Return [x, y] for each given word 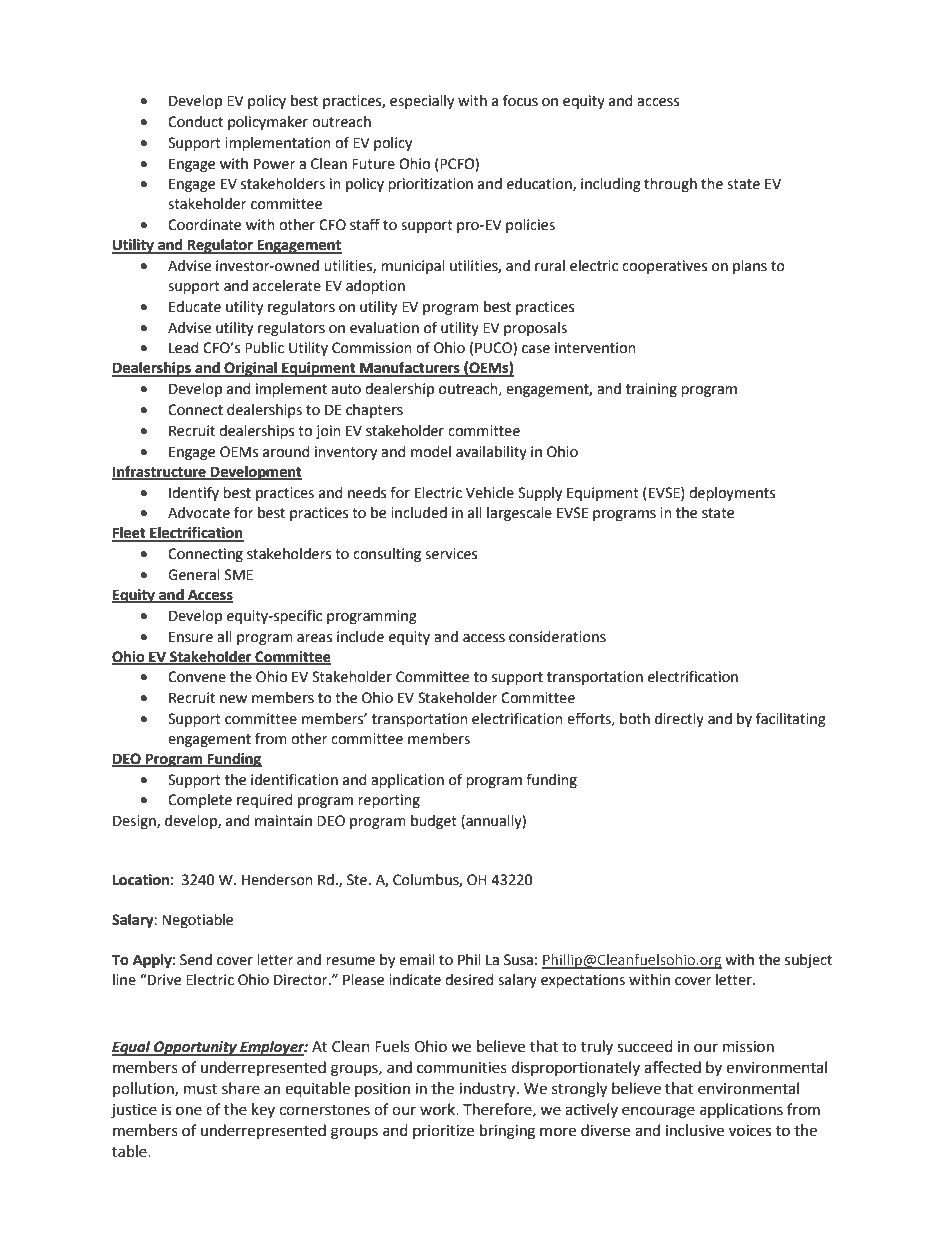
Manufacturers [410, 368]
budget [434, 822]
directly [679, 720]
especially [422, 102]
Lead [184, 348]
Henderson [277, 880]
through [670, 185]
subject [808, 961]
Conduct [195, 122]
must [201, 1089]
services [451, 554]
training [651, 390]
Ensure [191, 637]
